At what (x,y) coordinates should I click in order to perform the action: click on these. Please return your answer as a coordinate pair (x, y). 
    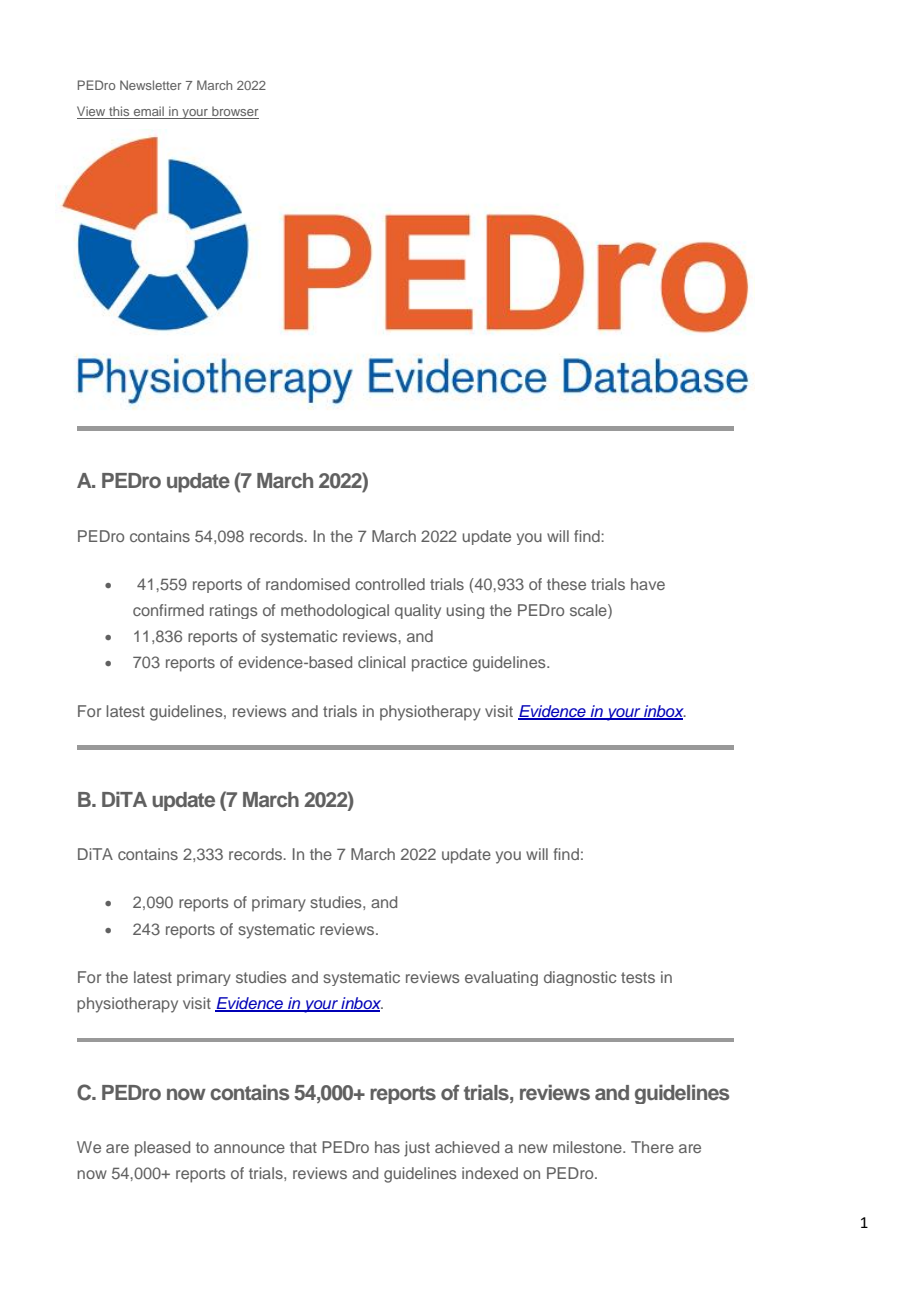
    Looking at the image, I should click on (566, 584).
